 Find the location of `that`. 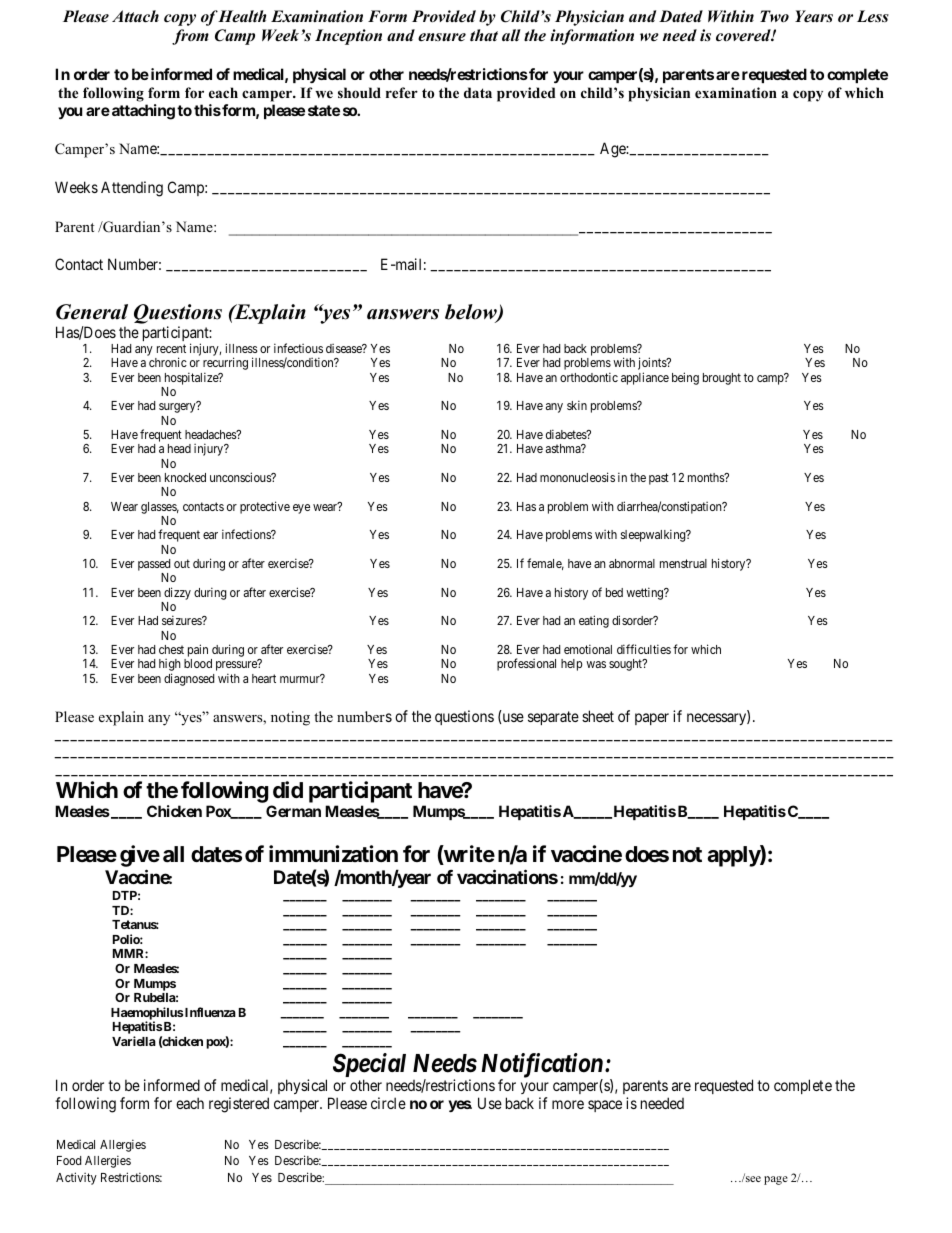

that is located at coordinates (484, 35).
